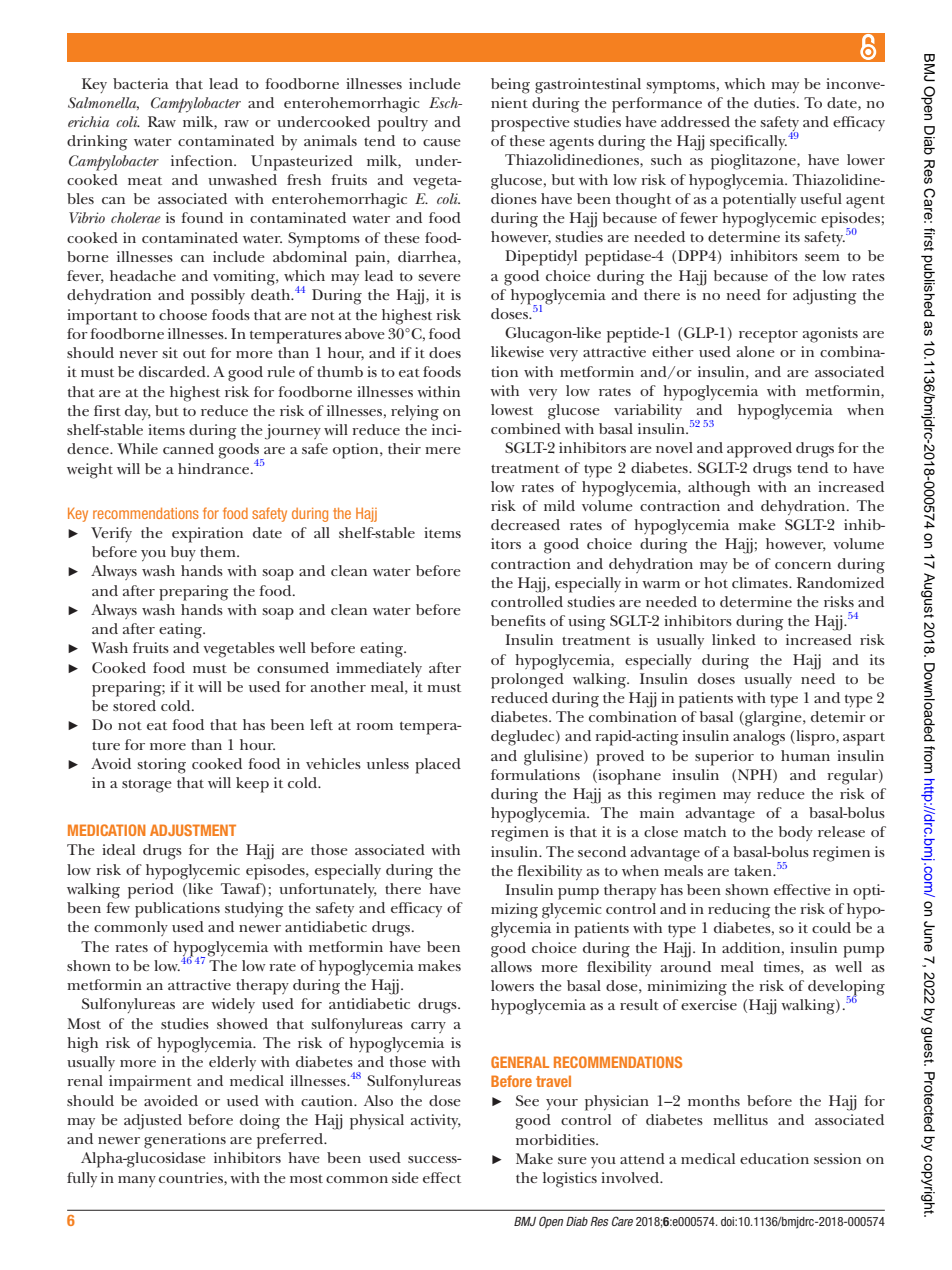 The width and height of the page is (952, 1270). Describe the element at coordinates (734, 639) in the page. I see `linked` at that location.
